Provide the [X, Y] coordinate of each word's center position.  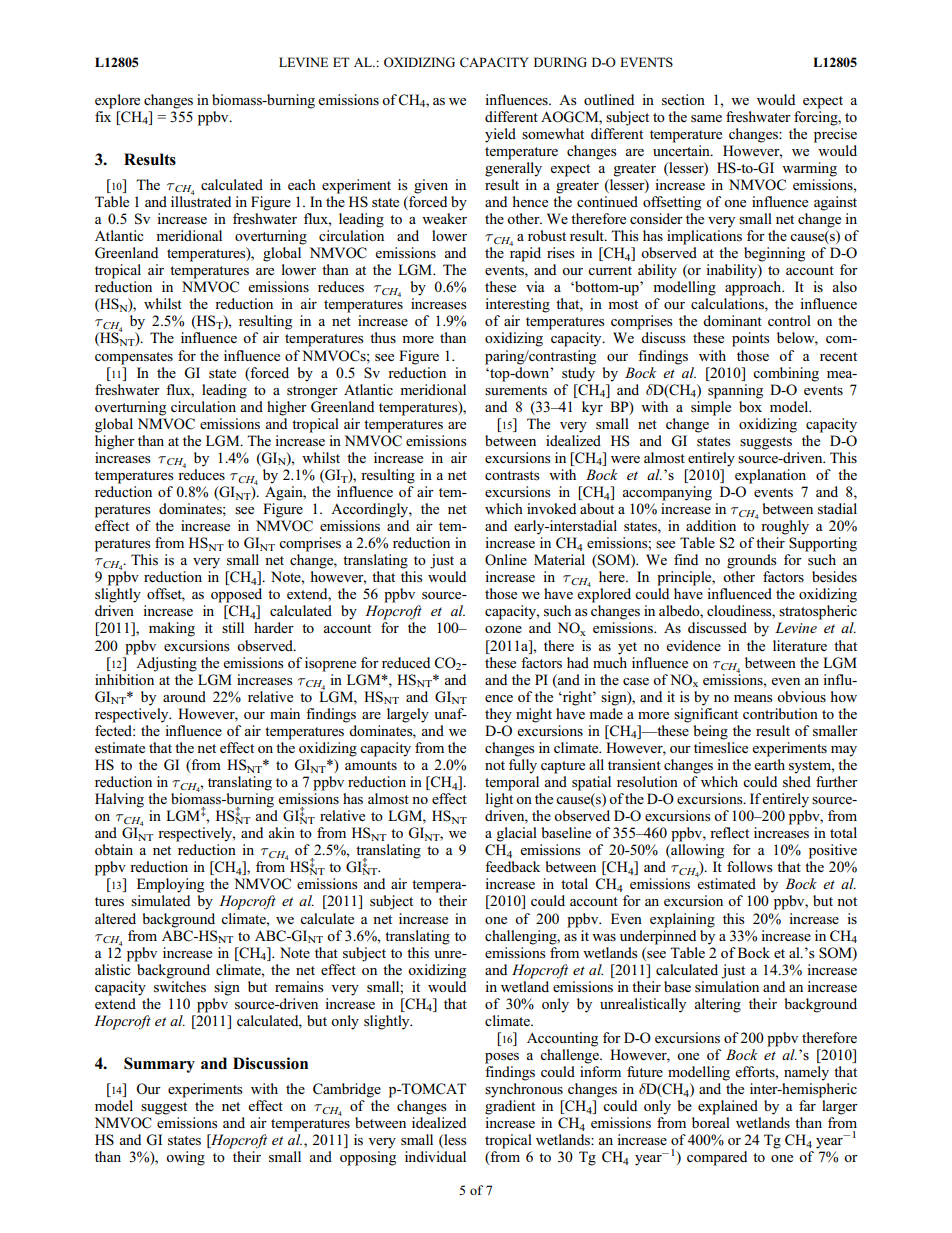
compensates [134, 358]
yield [500, 135]
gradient [510, 1107]
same [706, 119]
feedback [512, 866]
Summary [159, 1065]
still [233, 627]
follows [750, 867]
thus [383, 337]
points [751, 339]
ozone [503, 629]
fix [104, 115]
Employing [170, 885]
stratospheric [818, 612]
